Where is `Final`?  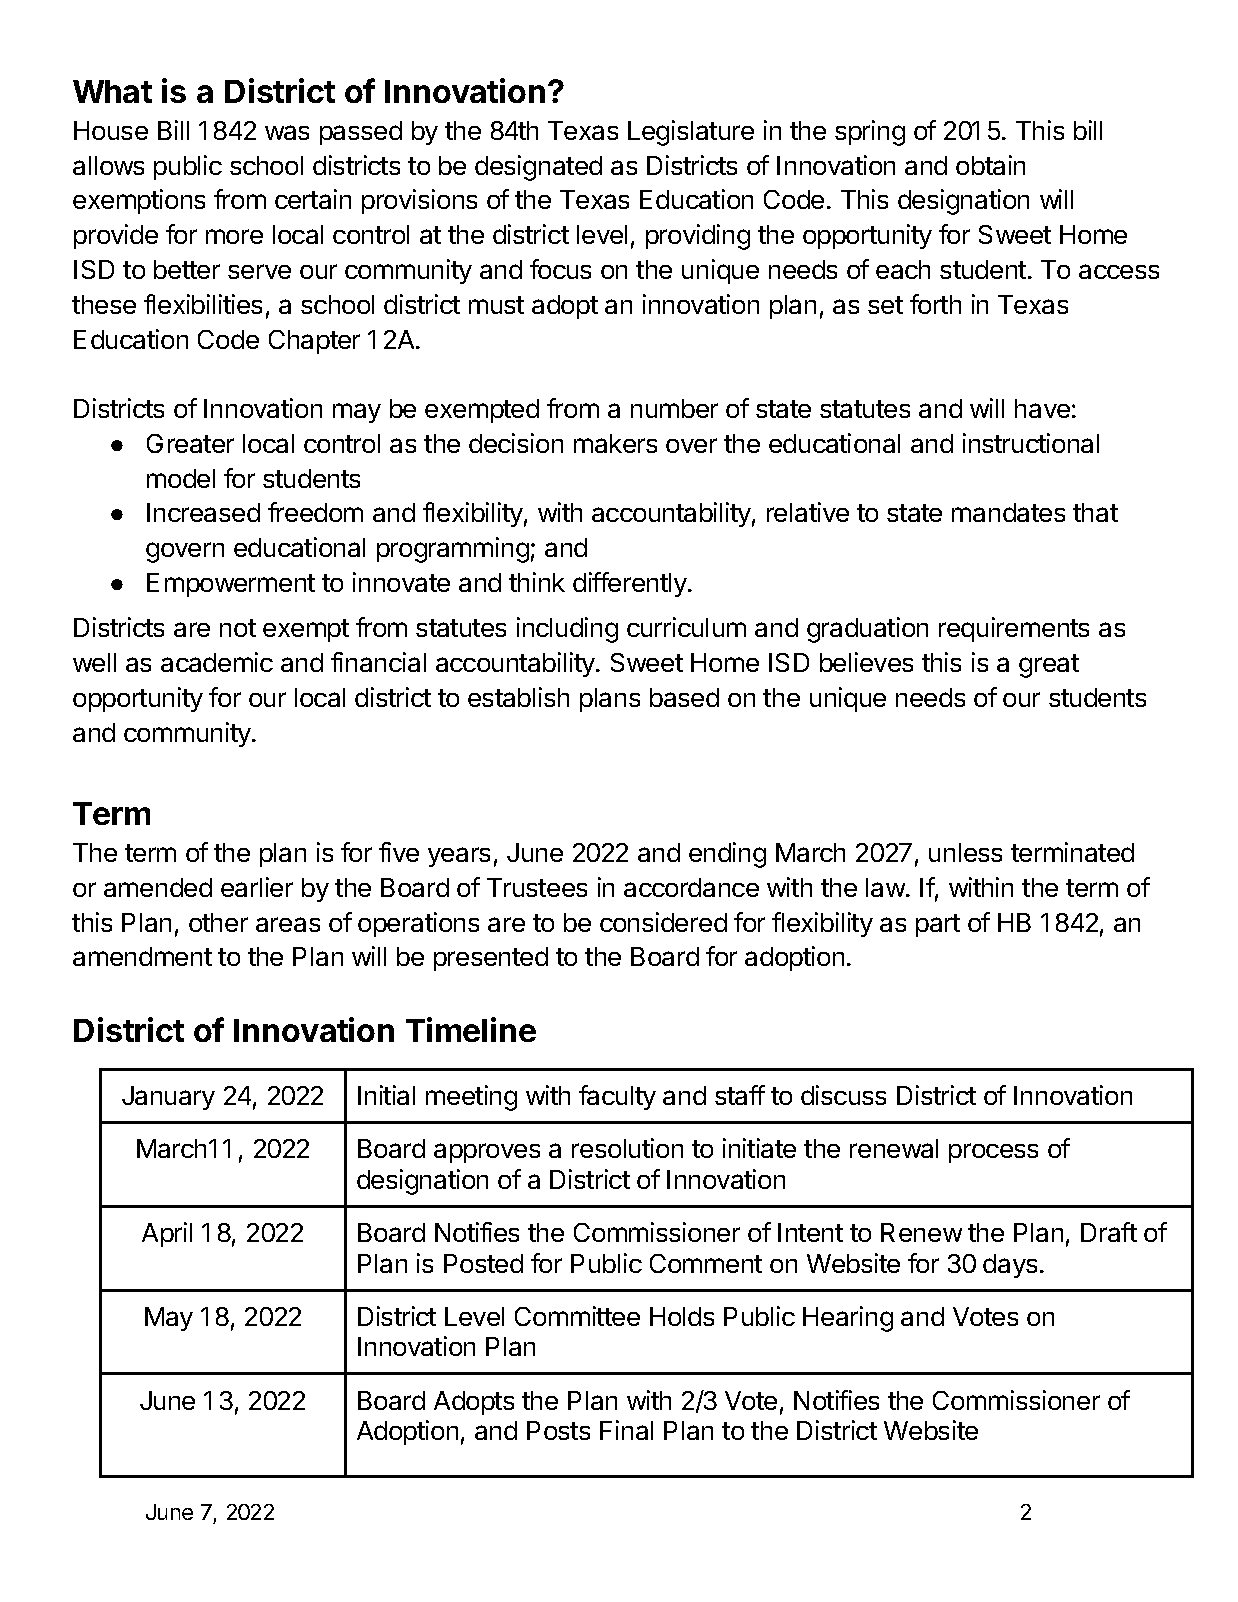 Final is located at coordinates (626, 1430).
